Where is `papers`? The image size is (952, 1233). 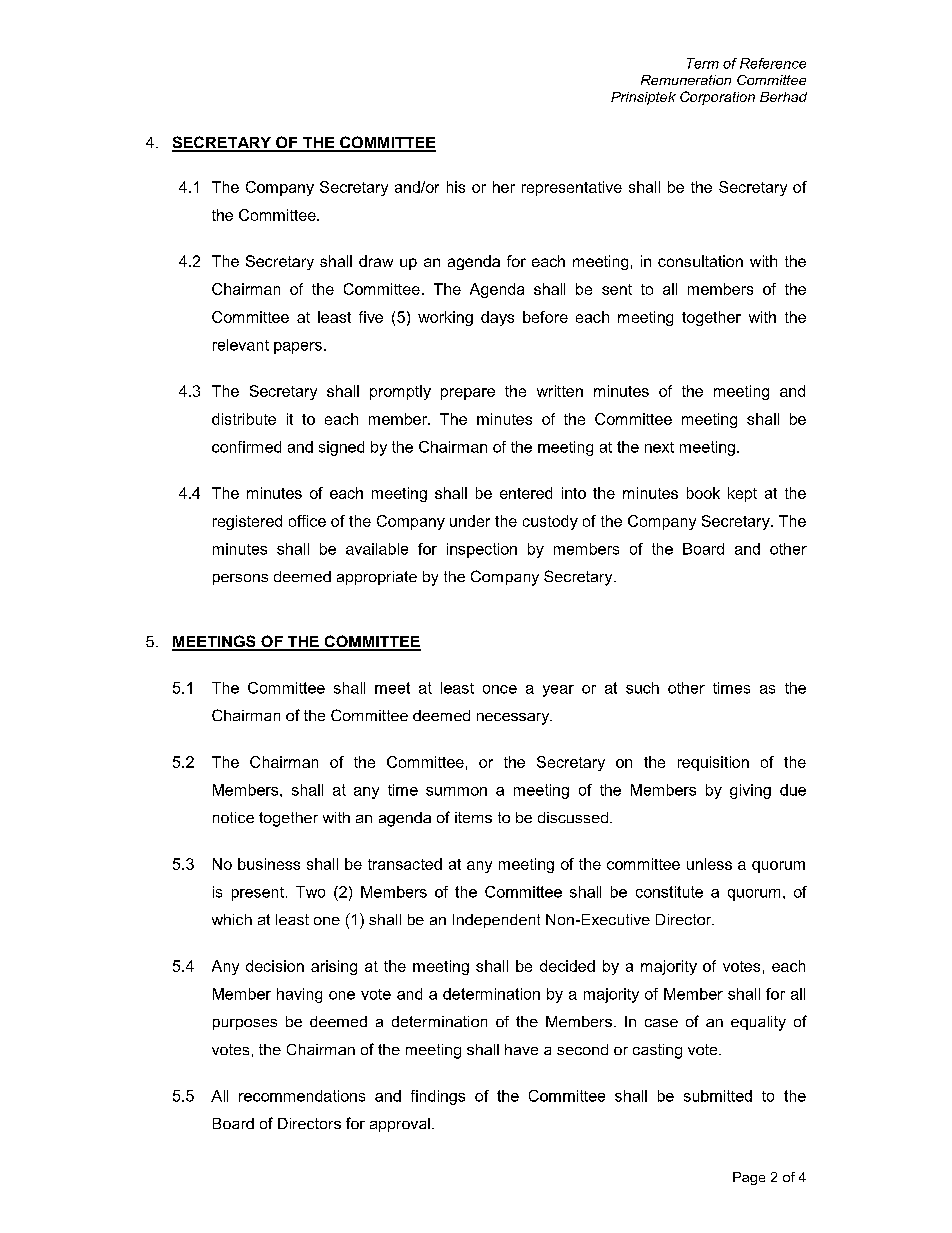
papers is located at coordinates (298, 348).
